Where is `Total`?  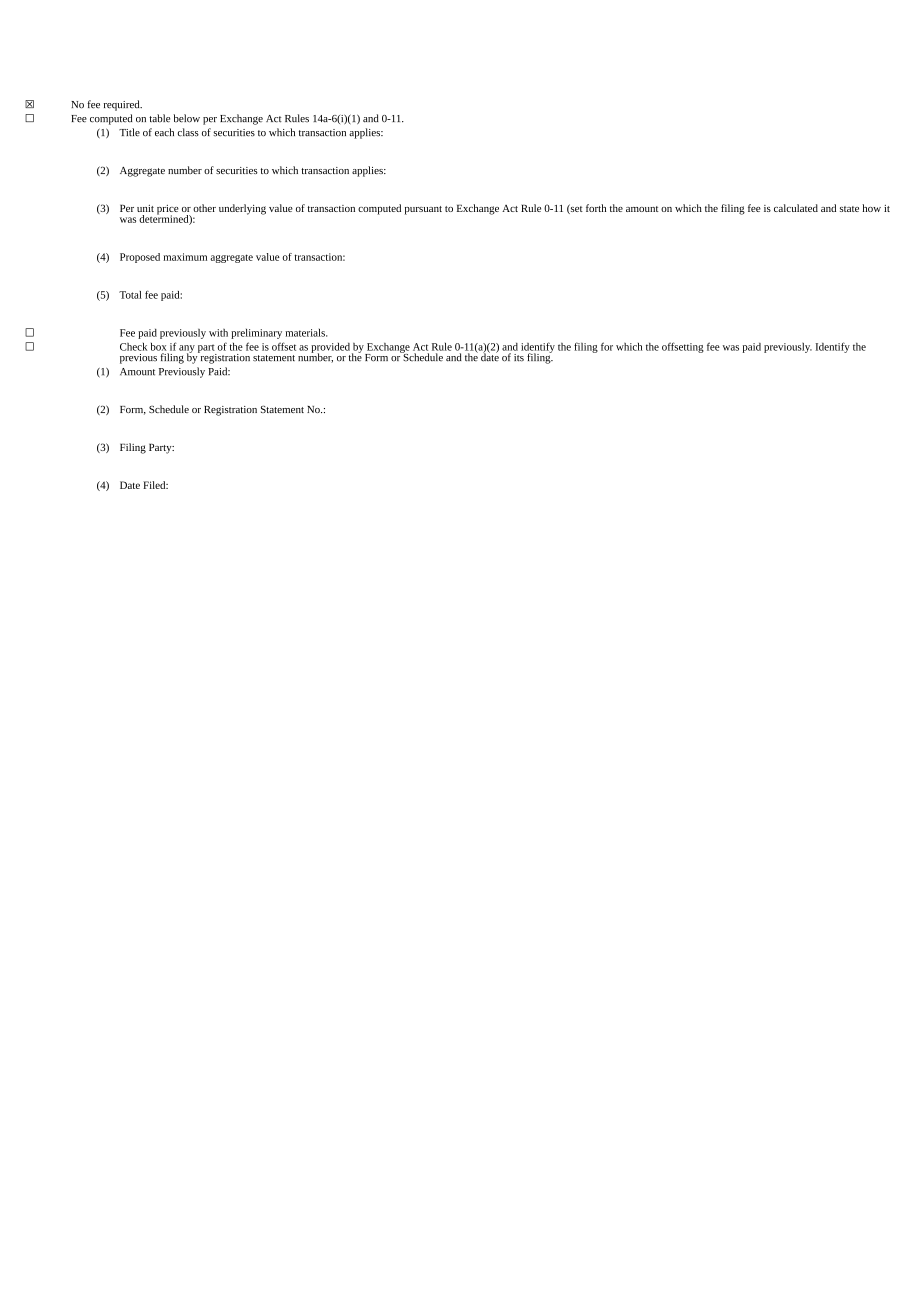
Total is located at coordinates (130, 295).
